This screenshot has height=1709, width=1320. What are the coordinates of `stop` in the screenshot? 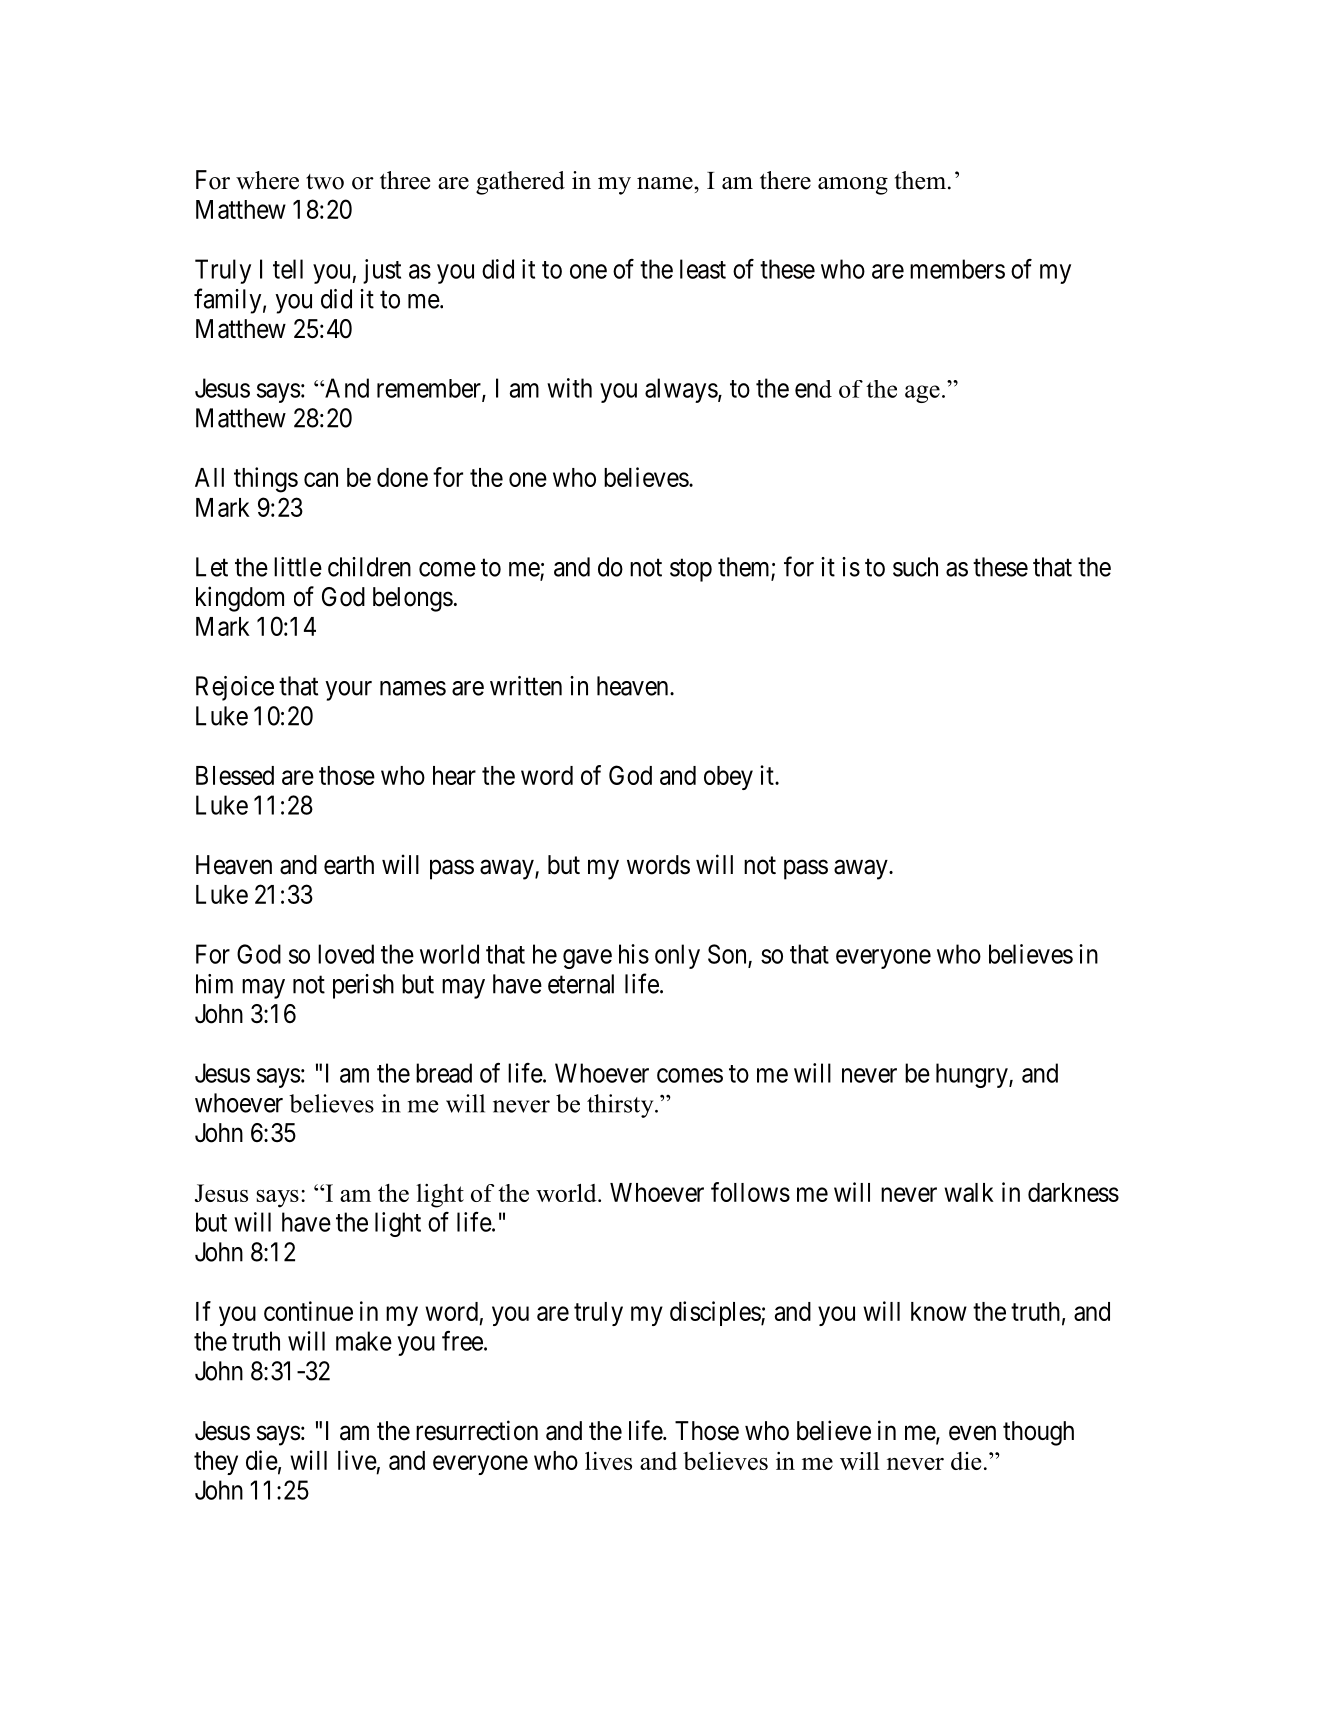 It's located at (691, 570).
